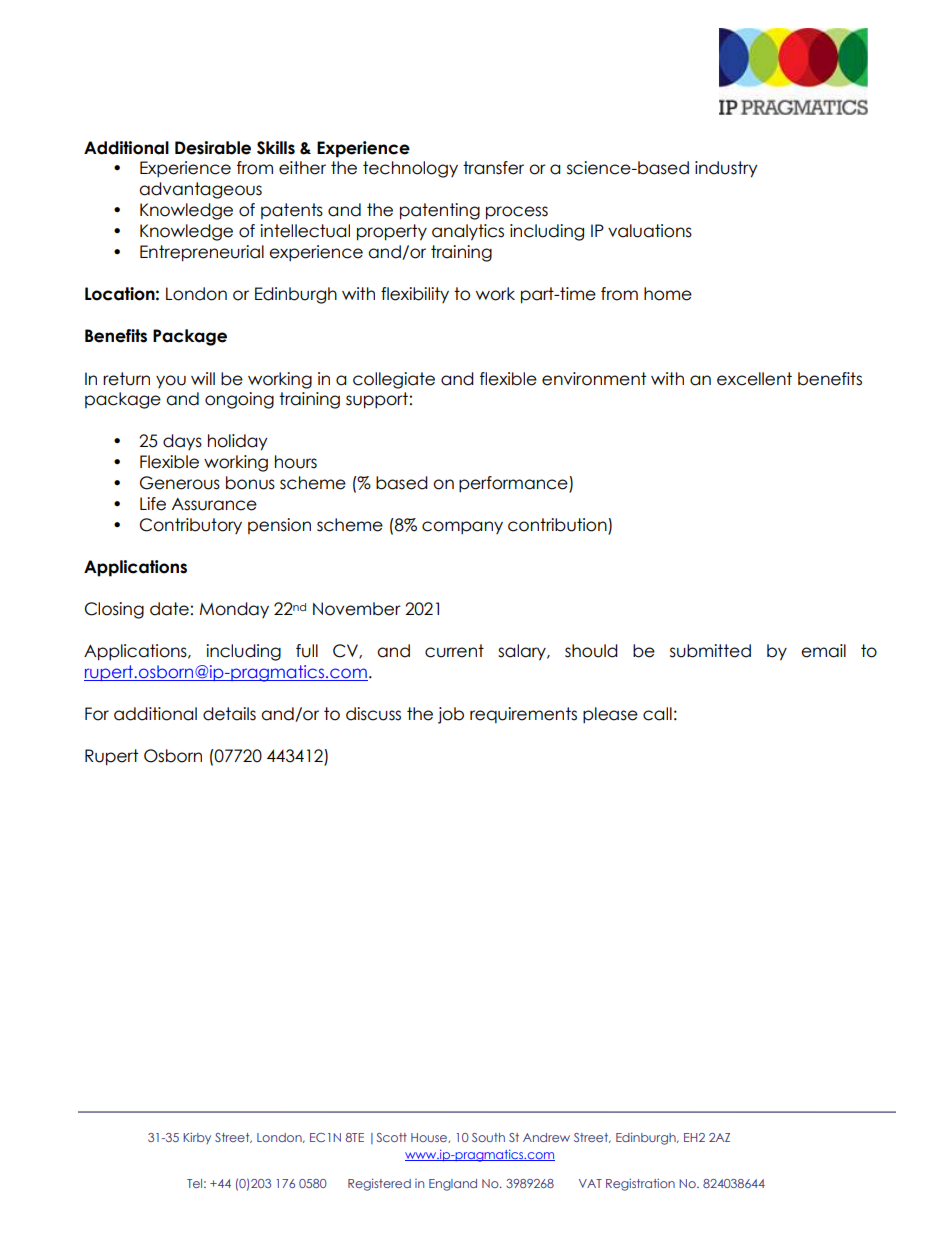 This document has width=952, height=1233. What do you see at coordinates (229, 714) in the document?
I see `details` at bounding box center [229, 714].
